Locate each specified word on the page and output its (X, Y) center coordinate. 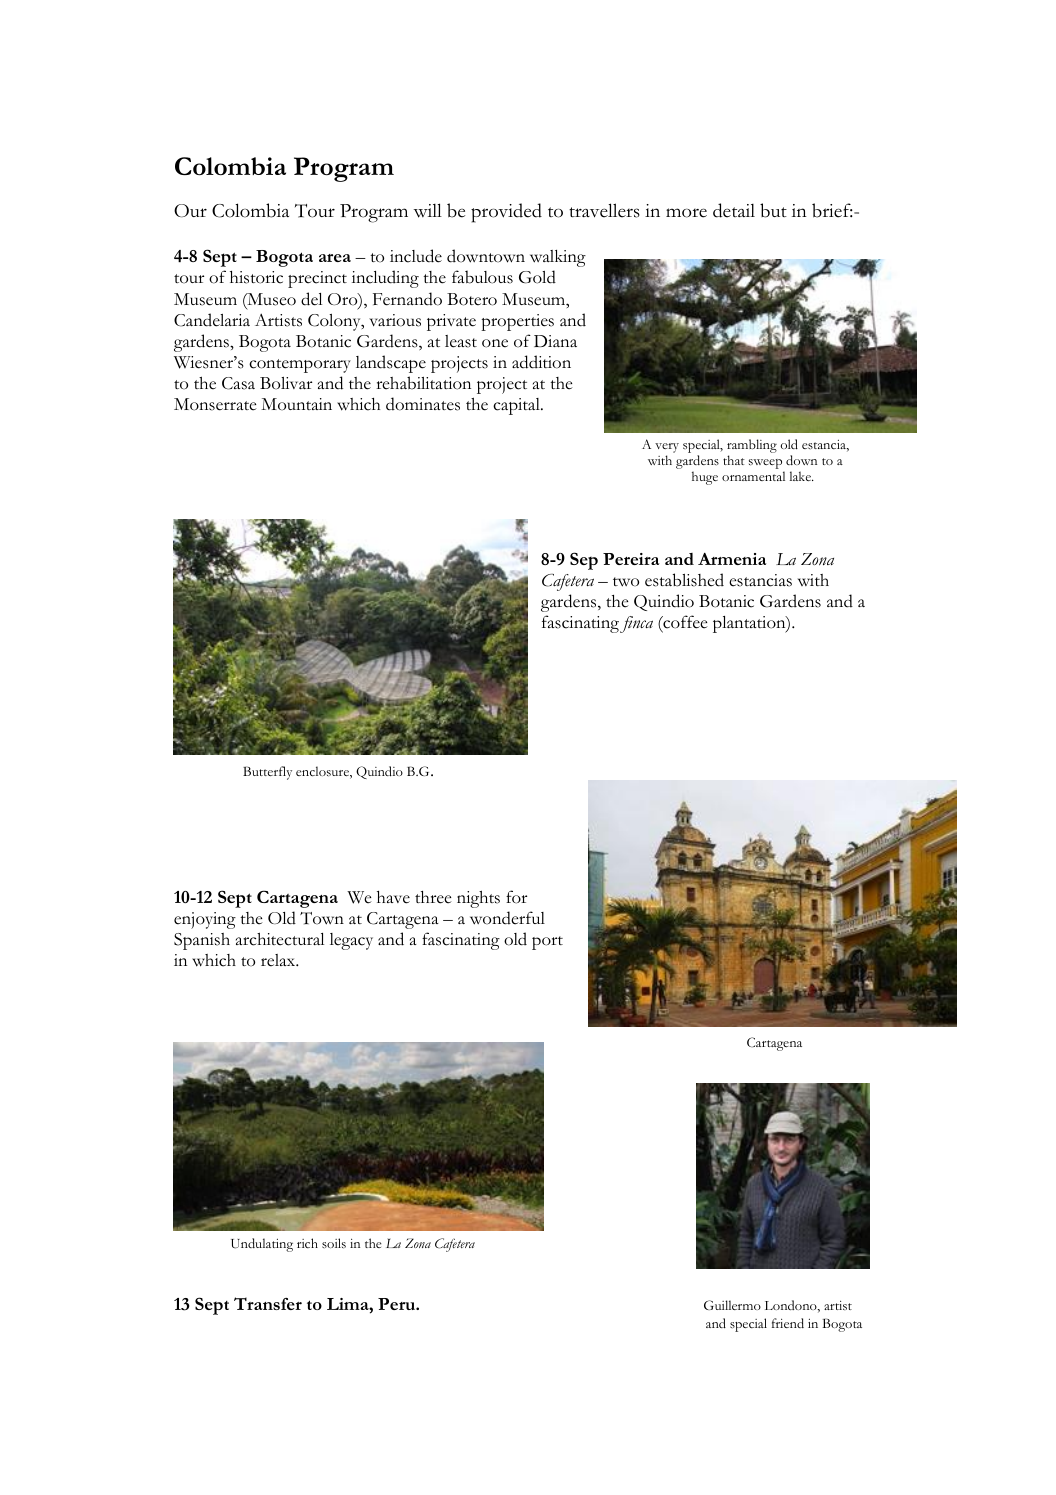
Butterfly (267, 773)
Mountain (296, 404)
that (734, 460)
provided (506, 213)
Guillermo (732, 1305)
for (516, 897)
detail (734, 210)
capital (517, 406)
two (626, 582)
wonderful (507, 918)
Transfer (268, 1303)
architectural (280, 939)
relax (279, 960)
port (547, 943)
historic (256, 277)
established (684, 580)
